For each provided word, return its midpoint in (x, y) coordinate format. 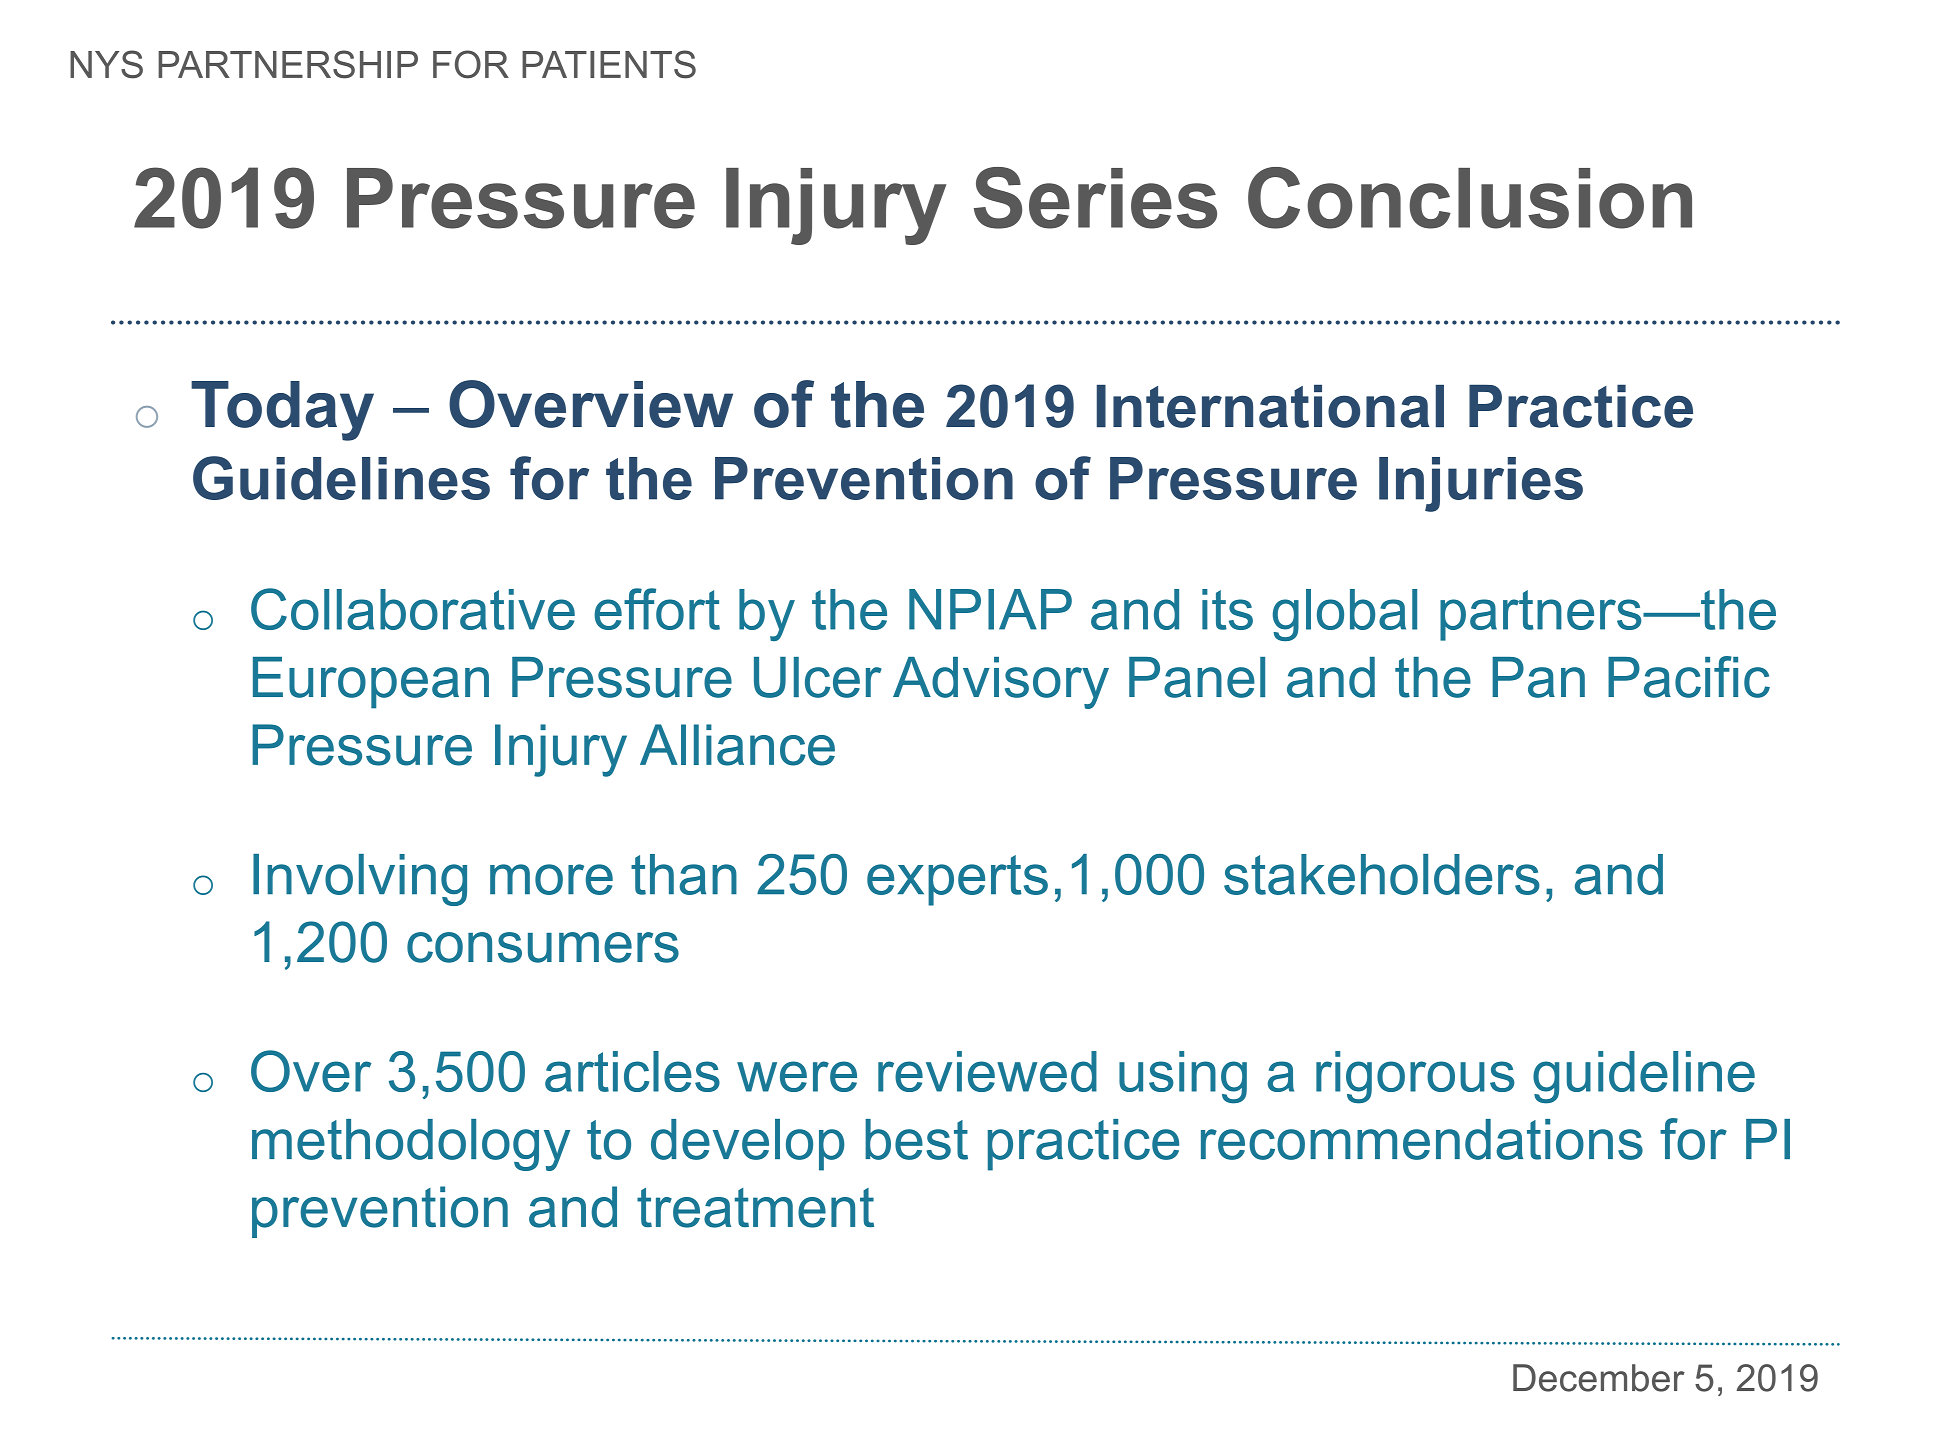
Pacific (1689, 677)
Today (282, 411)
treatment (755, 1208)
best (916, 1139)
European (371, 683)
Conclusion (1470, 198)
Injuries (1481, 484)
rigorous (1415, 1077)
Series (1095, 198)
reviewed (987, 1071)
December (1599, 1378)
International (1270, 406)
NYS (106, 64)
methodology (411, 1145)
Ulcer (818, 677)
